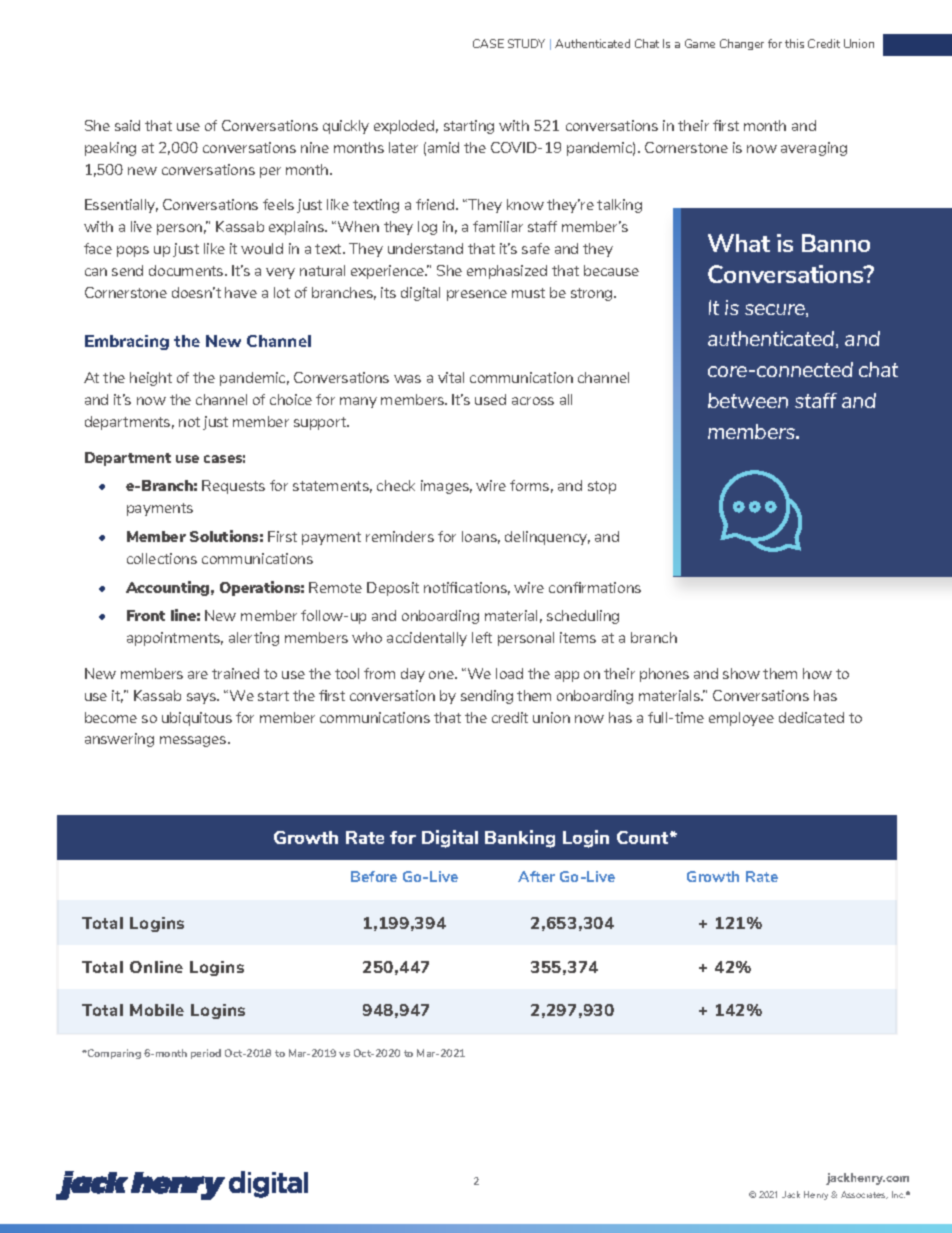 This page has width=952, height=1233. What do you see at coordinates (741, 719) in the page?
I see `employee` at bounding box center [741, 719].
